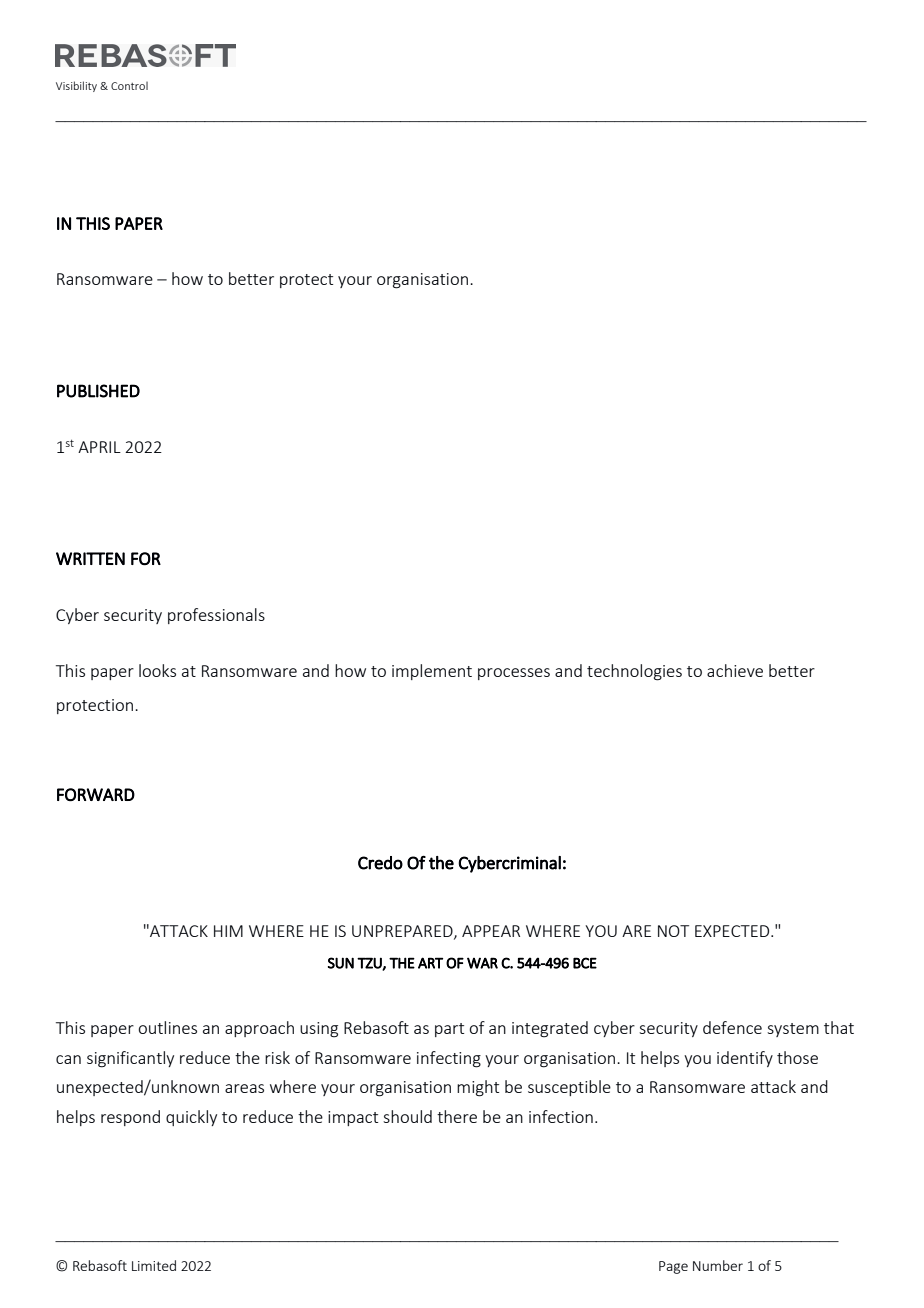  What do you see at coordinates (129, 86) in the screenshot?
I see `Control` at bounding box center [129, 86].
